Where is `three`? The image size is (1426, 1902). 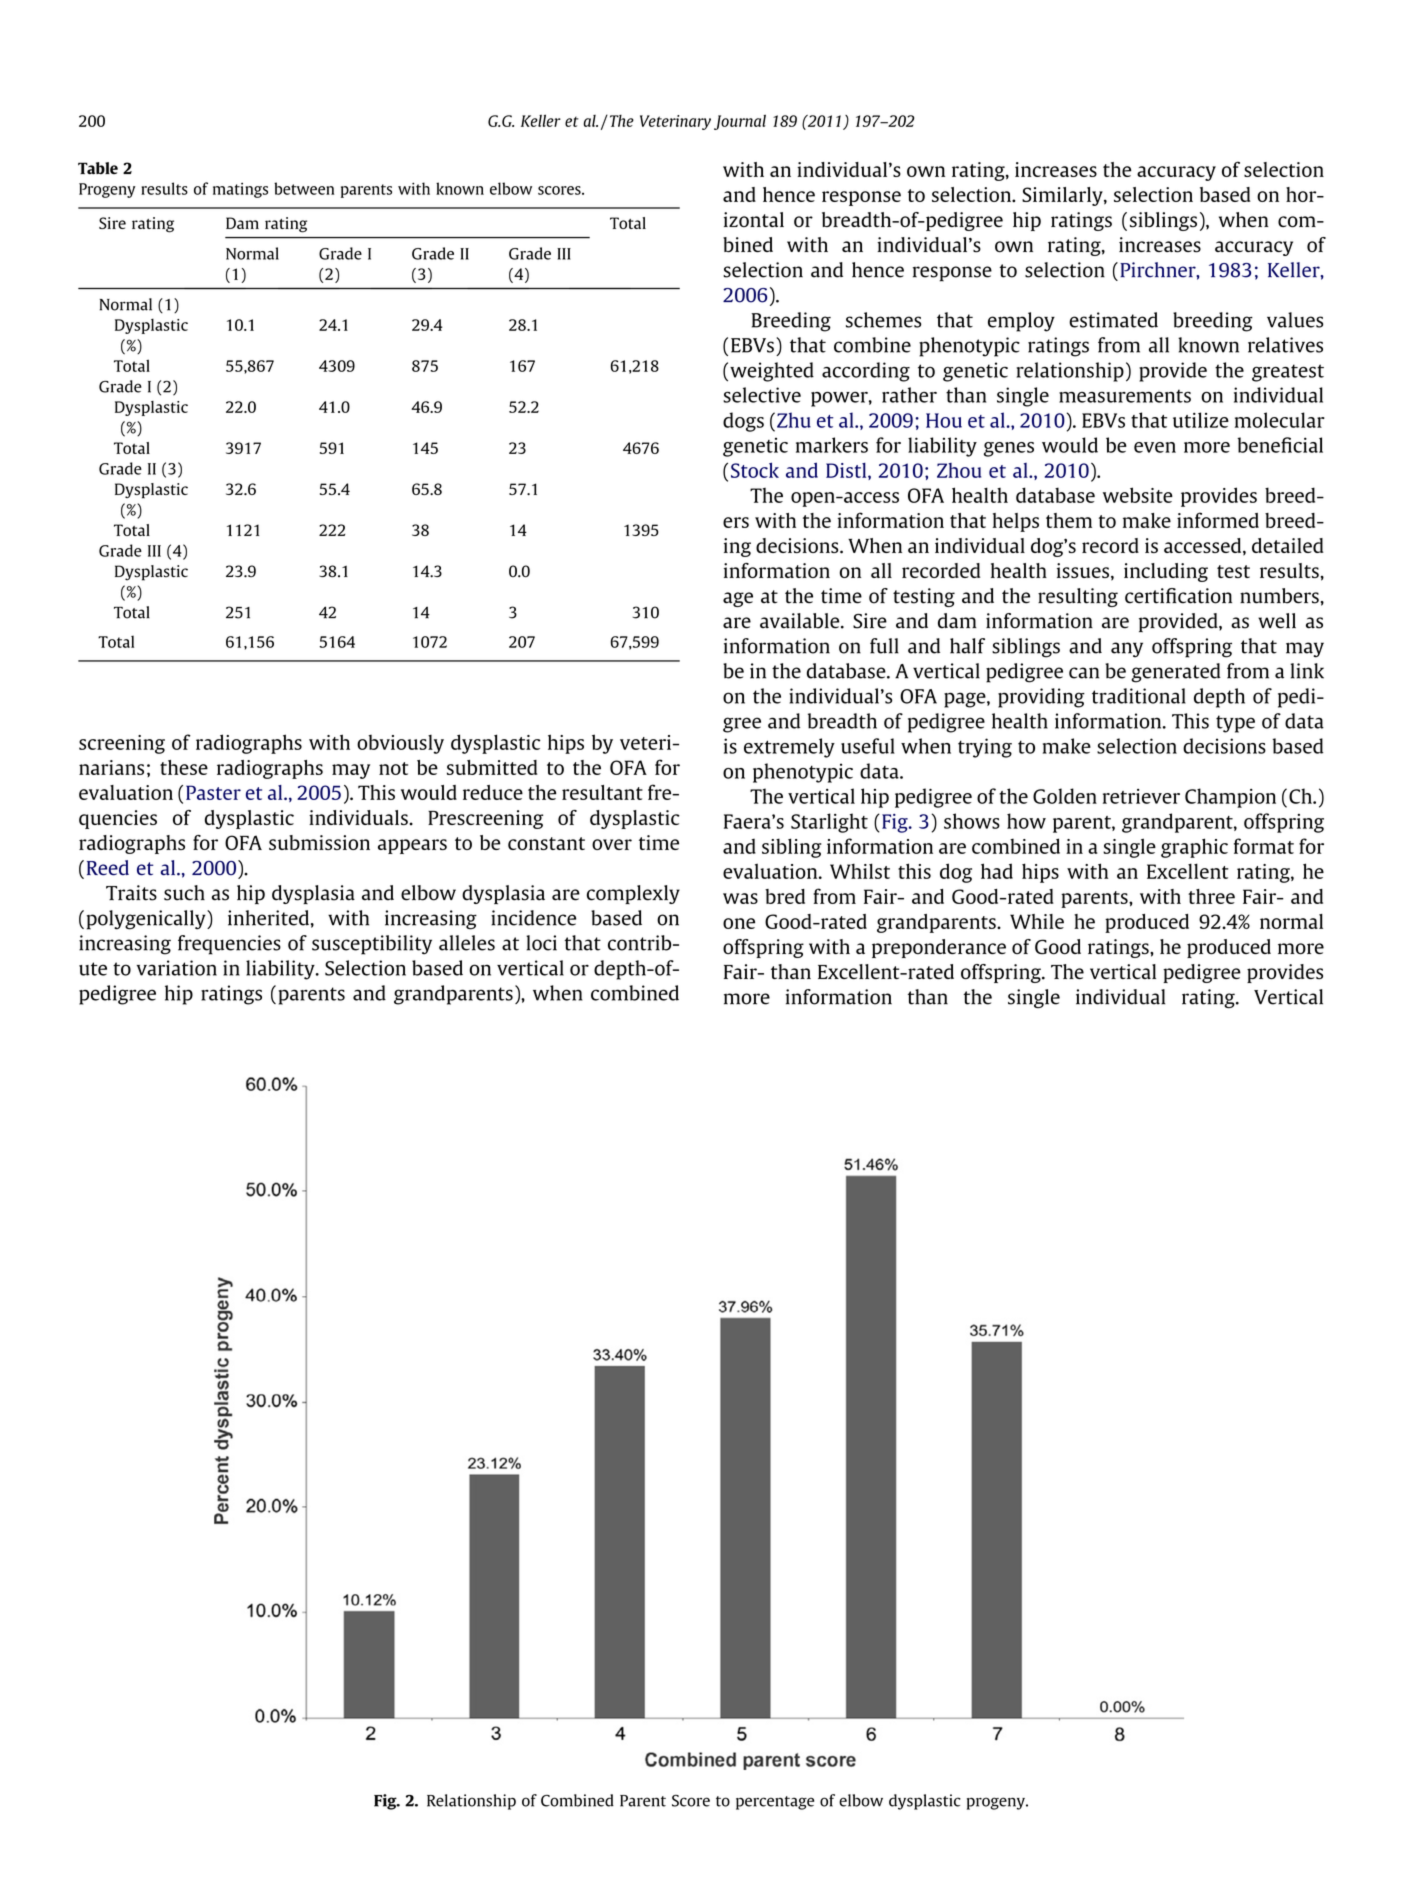
three is located at coordinates (1211, 896).
